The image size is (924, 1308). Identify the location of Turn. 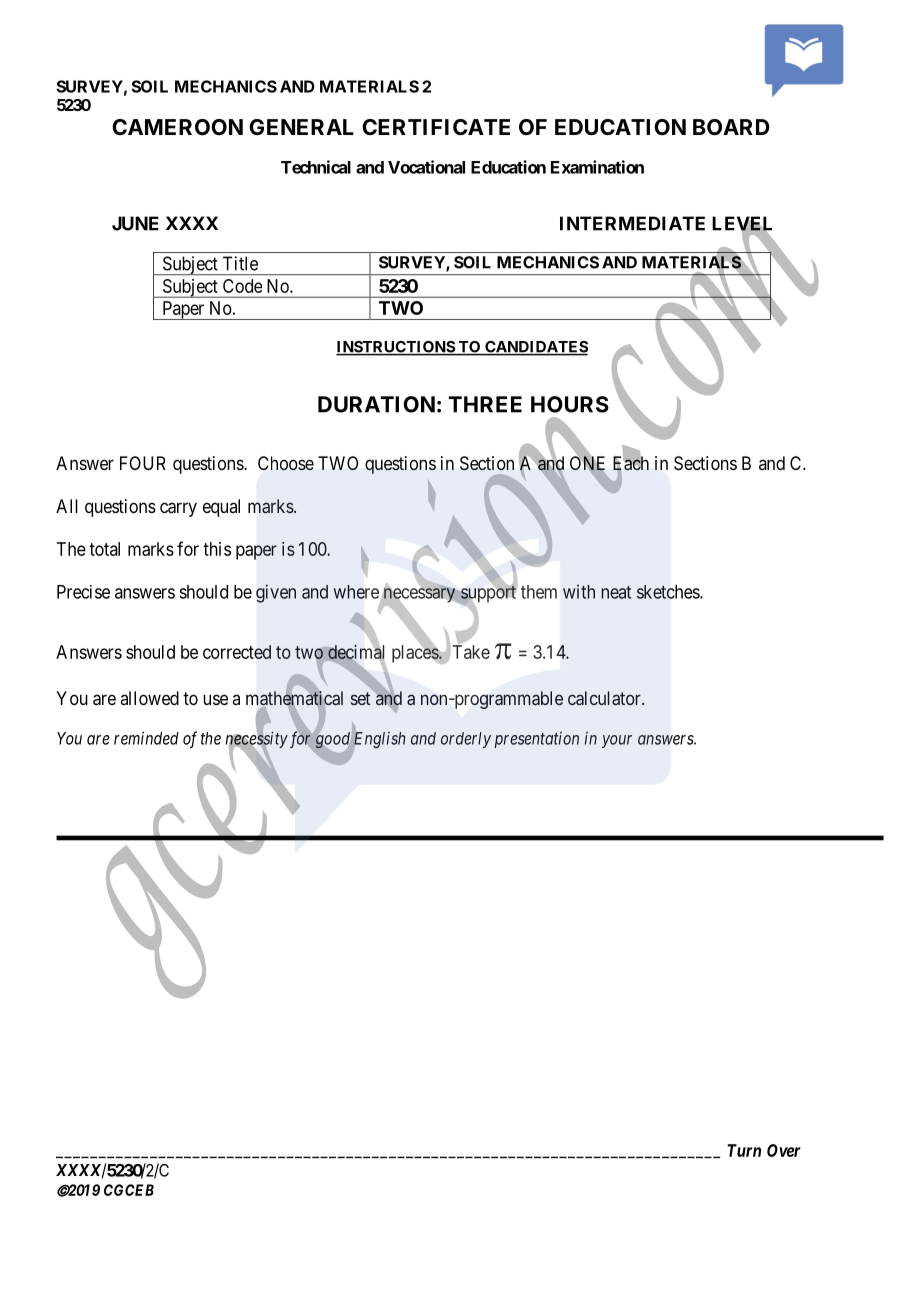
(744, 1150).
